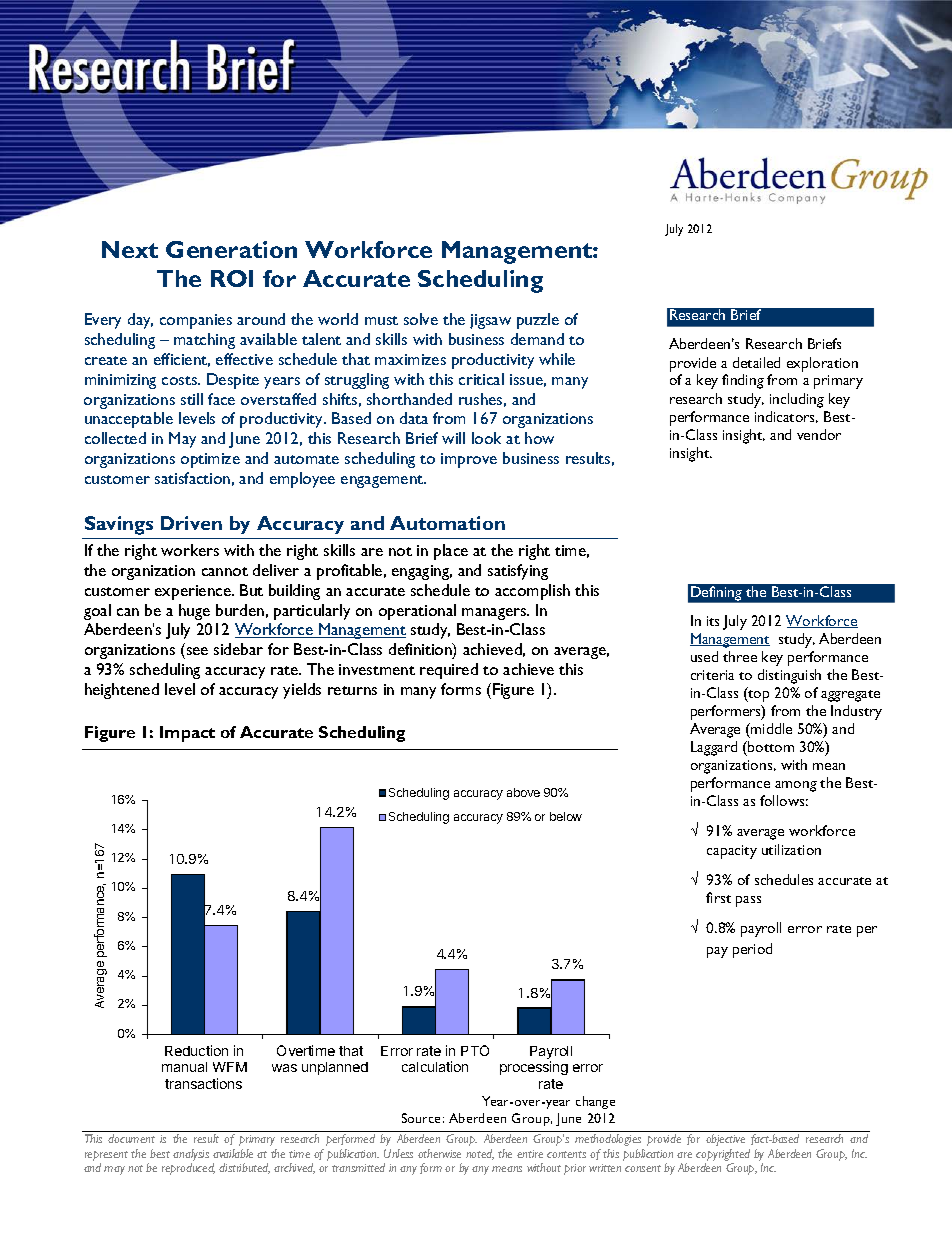  I want to click on period, so click(752, 950).
